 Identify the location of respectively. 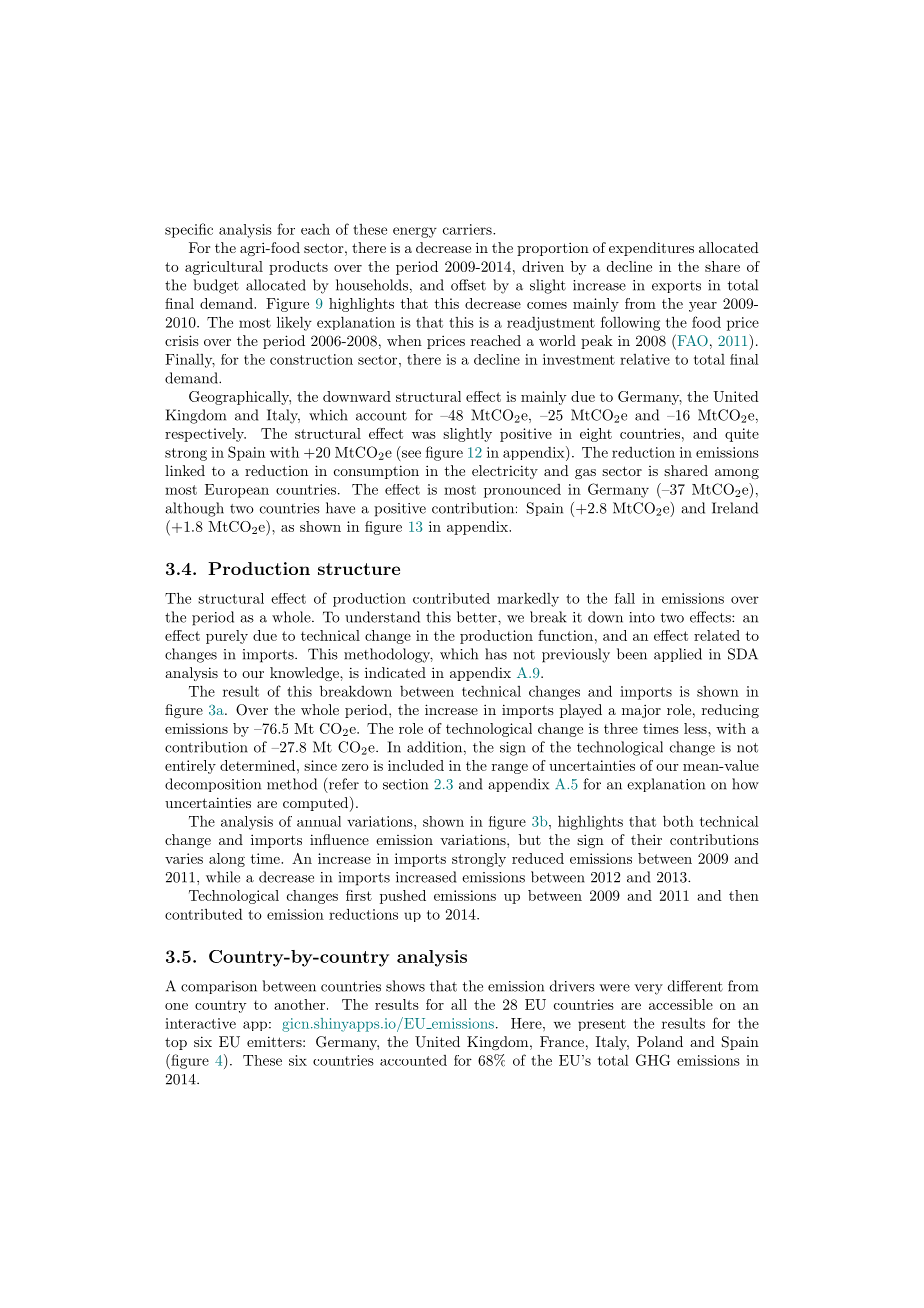
(205, 435).
